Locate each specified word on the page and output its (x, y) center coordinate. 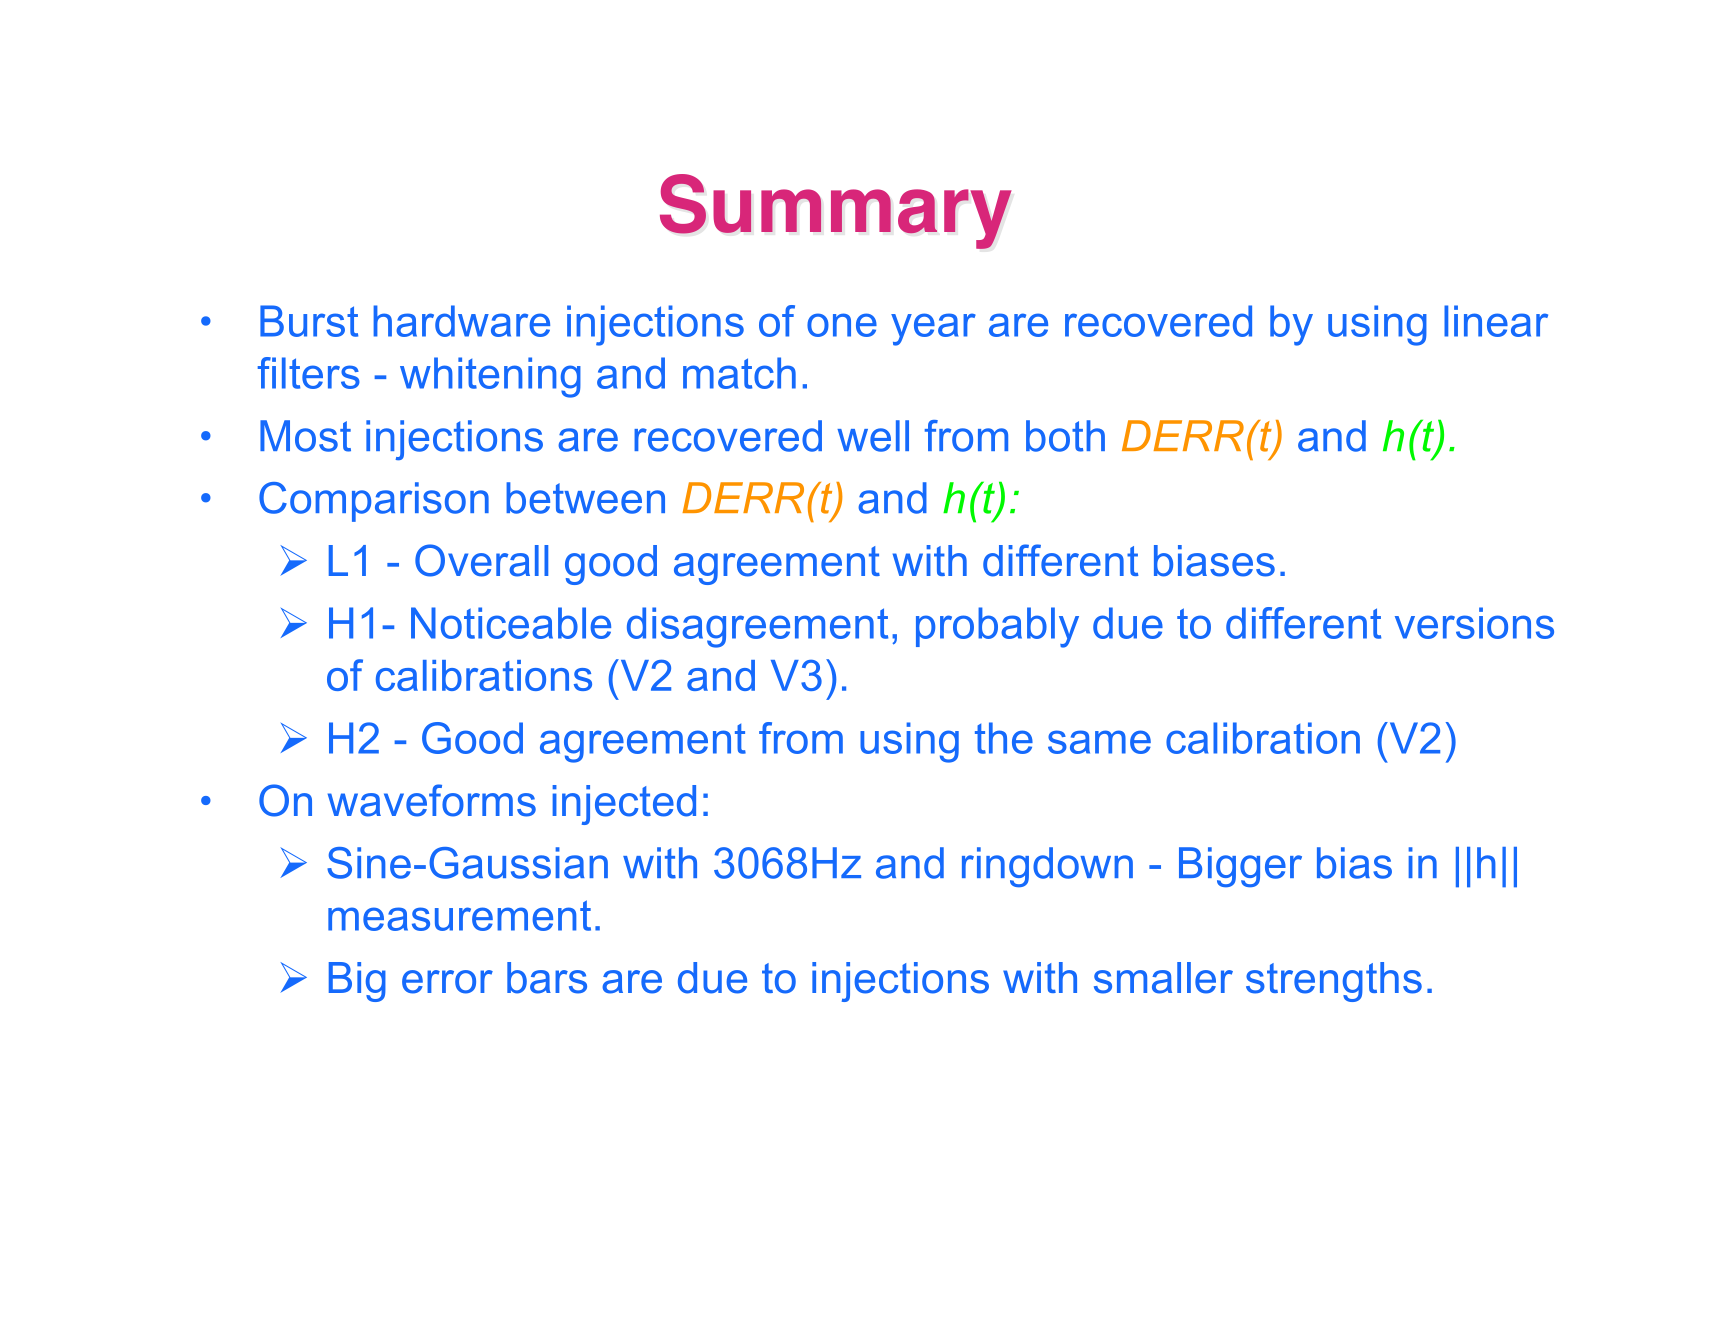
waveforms (432, 800)
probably (997, 627)
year (933, 329)
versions (1474, 623)
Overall (481, 560)
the (1004, 738)
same (1099, 742)
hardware (461, 321)
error (447, 982)
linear (1496, 321)
